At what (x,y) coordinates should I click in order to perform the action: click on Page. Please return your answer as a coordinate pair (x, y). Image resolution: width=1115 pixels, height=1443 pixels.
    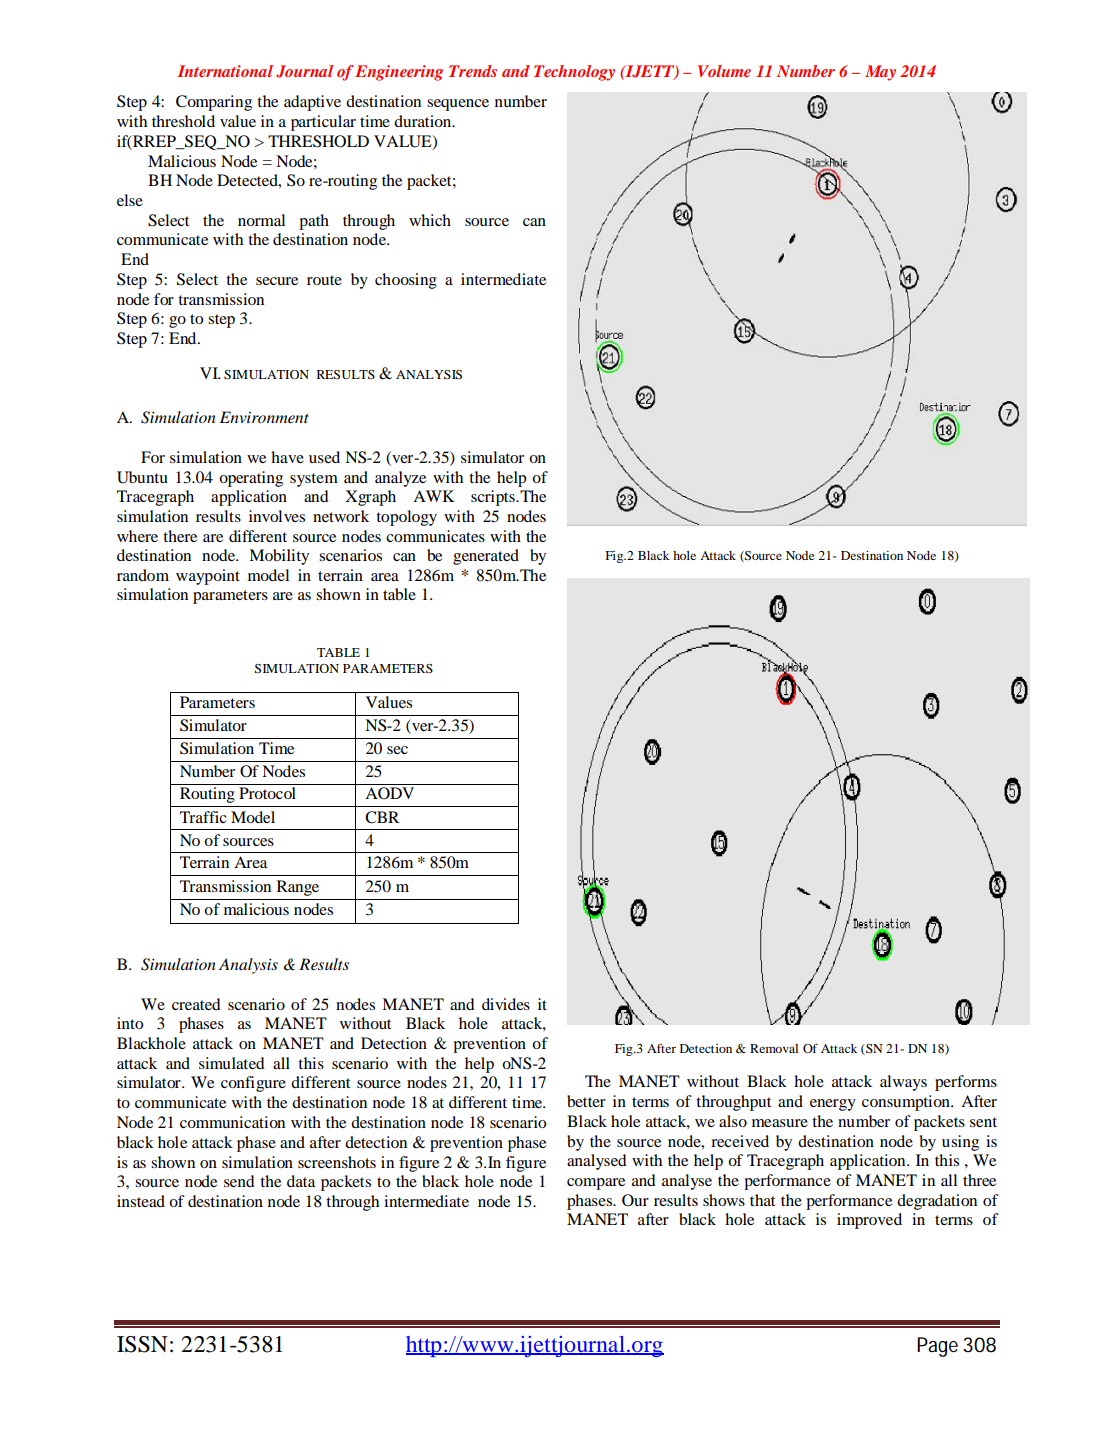
    Looking at the image, I should click on (937, 1347).
